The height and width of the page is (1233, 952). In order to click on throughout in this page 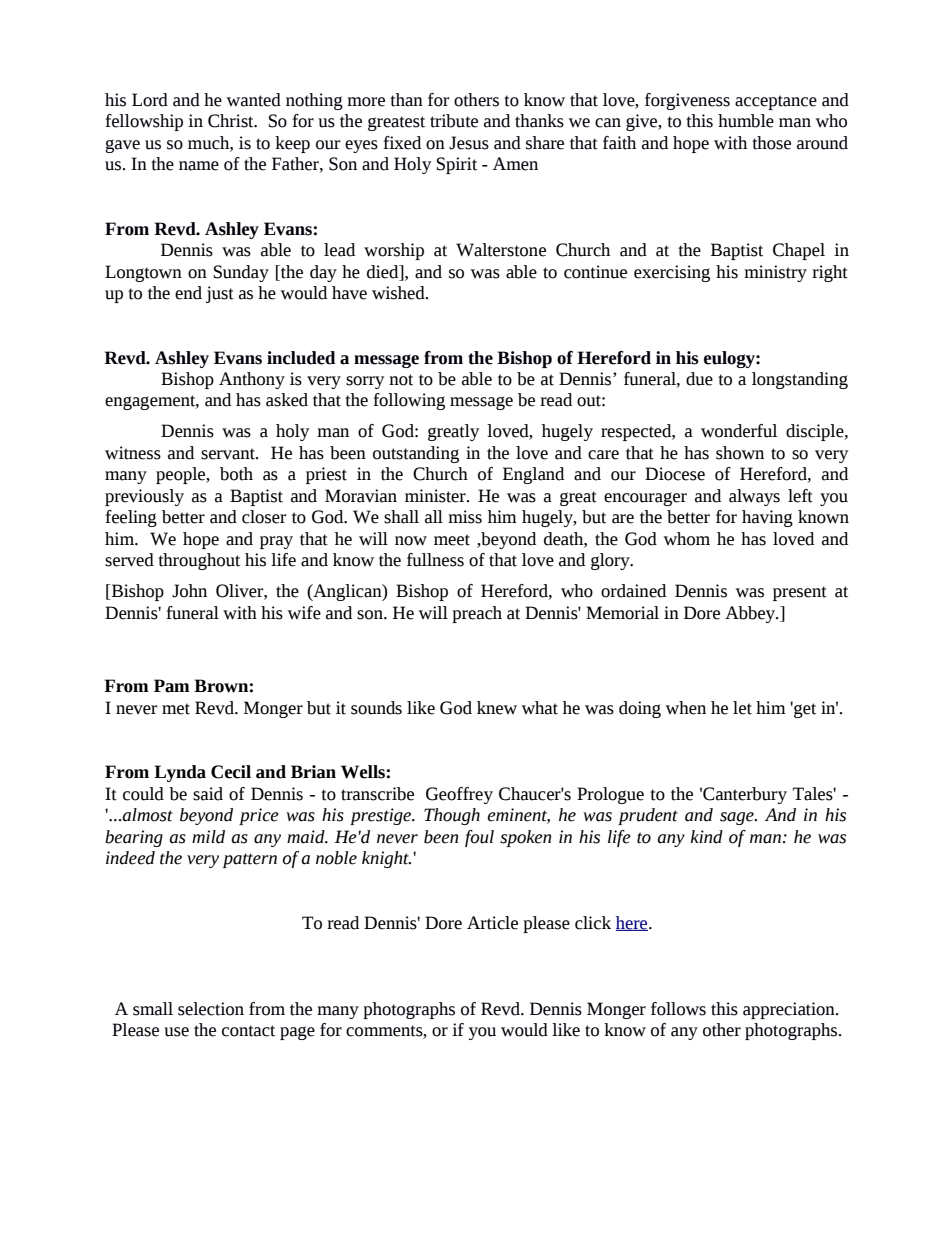, I will do `click(199, 561)`.
